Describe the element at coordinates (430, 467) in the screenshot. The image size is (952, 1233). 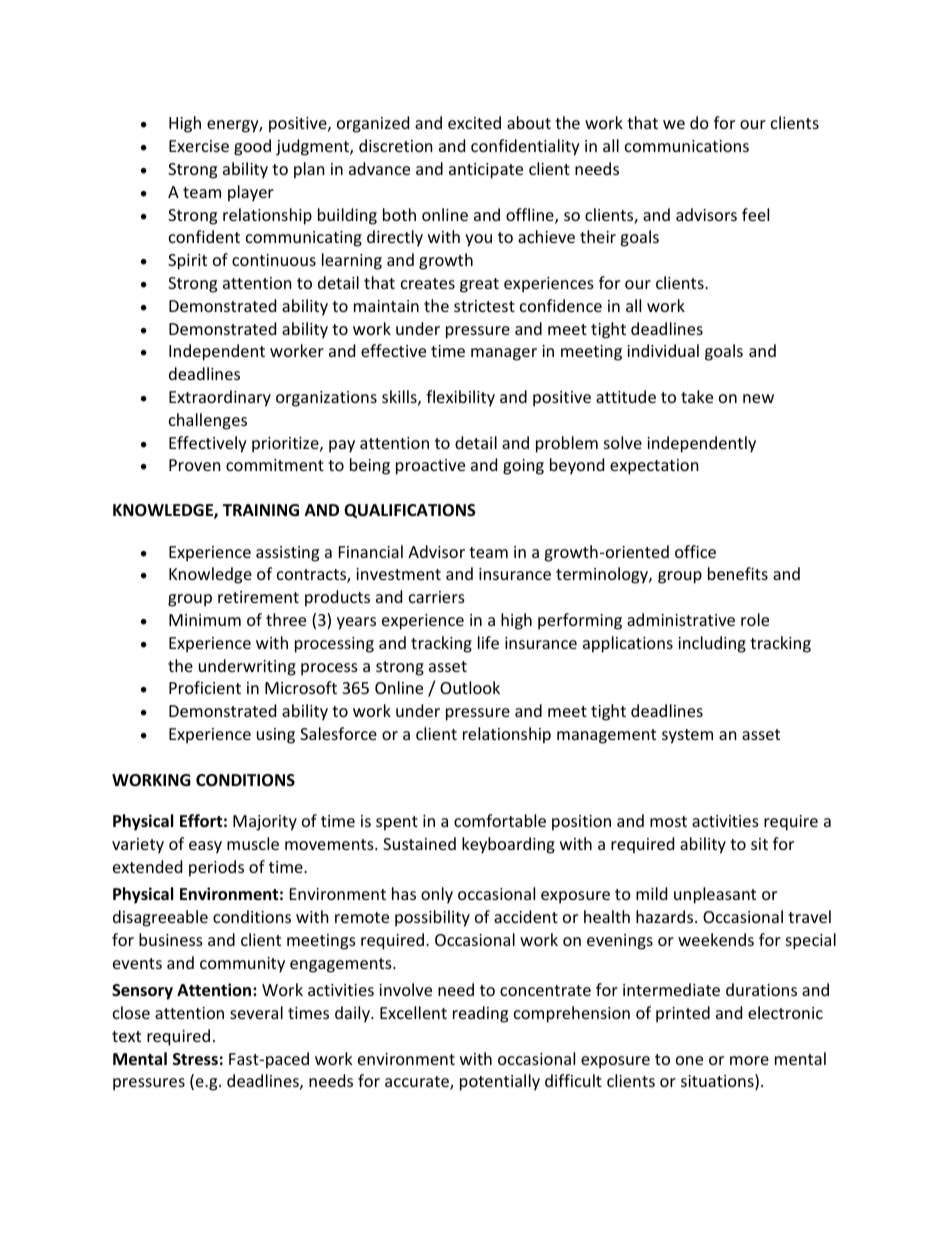
I see `proactive` at that location.
